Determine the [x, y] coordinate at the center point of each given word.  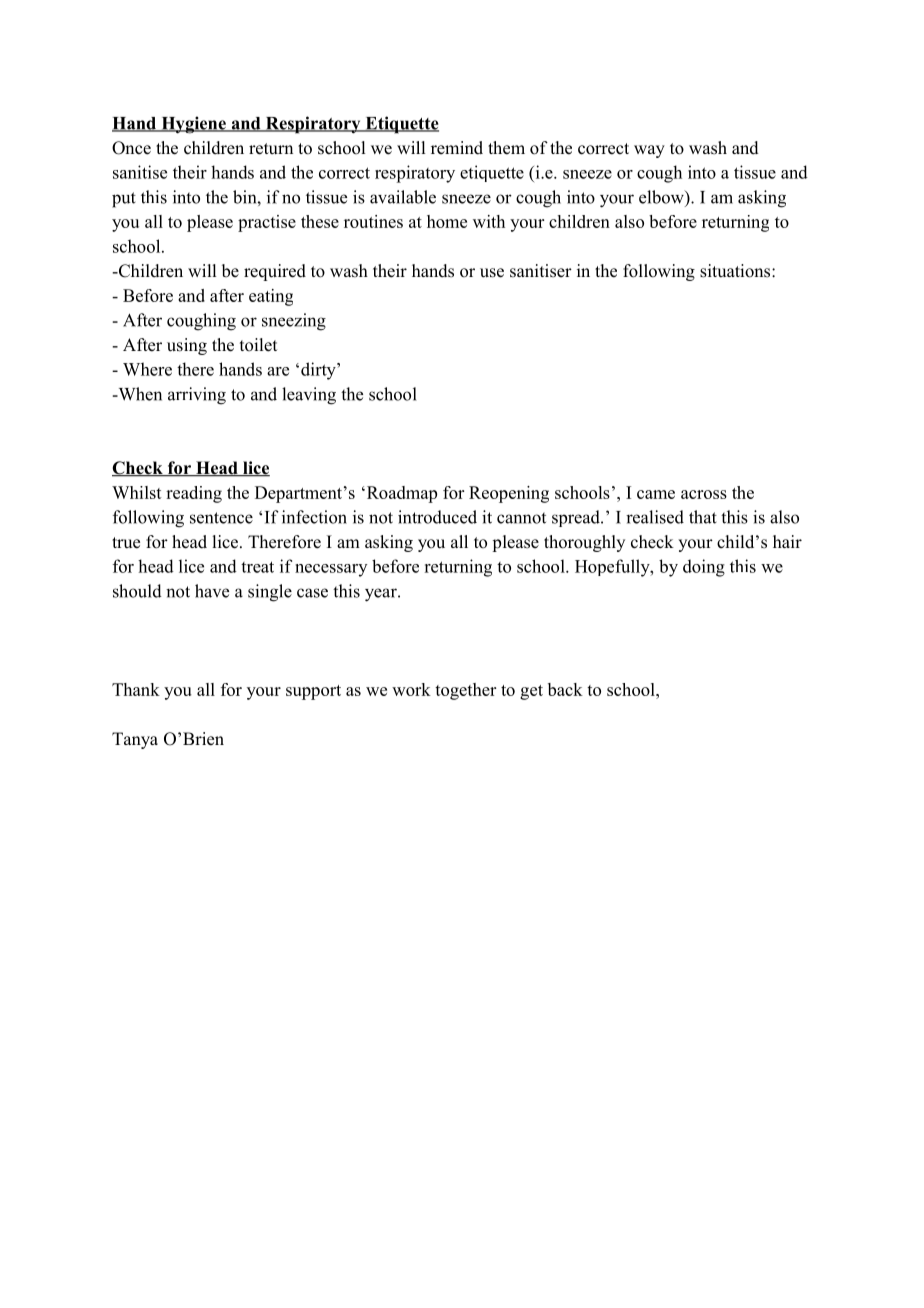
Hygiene [193, 125]
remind [457, 148]
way [649, 151]
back [565, 689]
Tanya [135, 740]
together [465, 691]
